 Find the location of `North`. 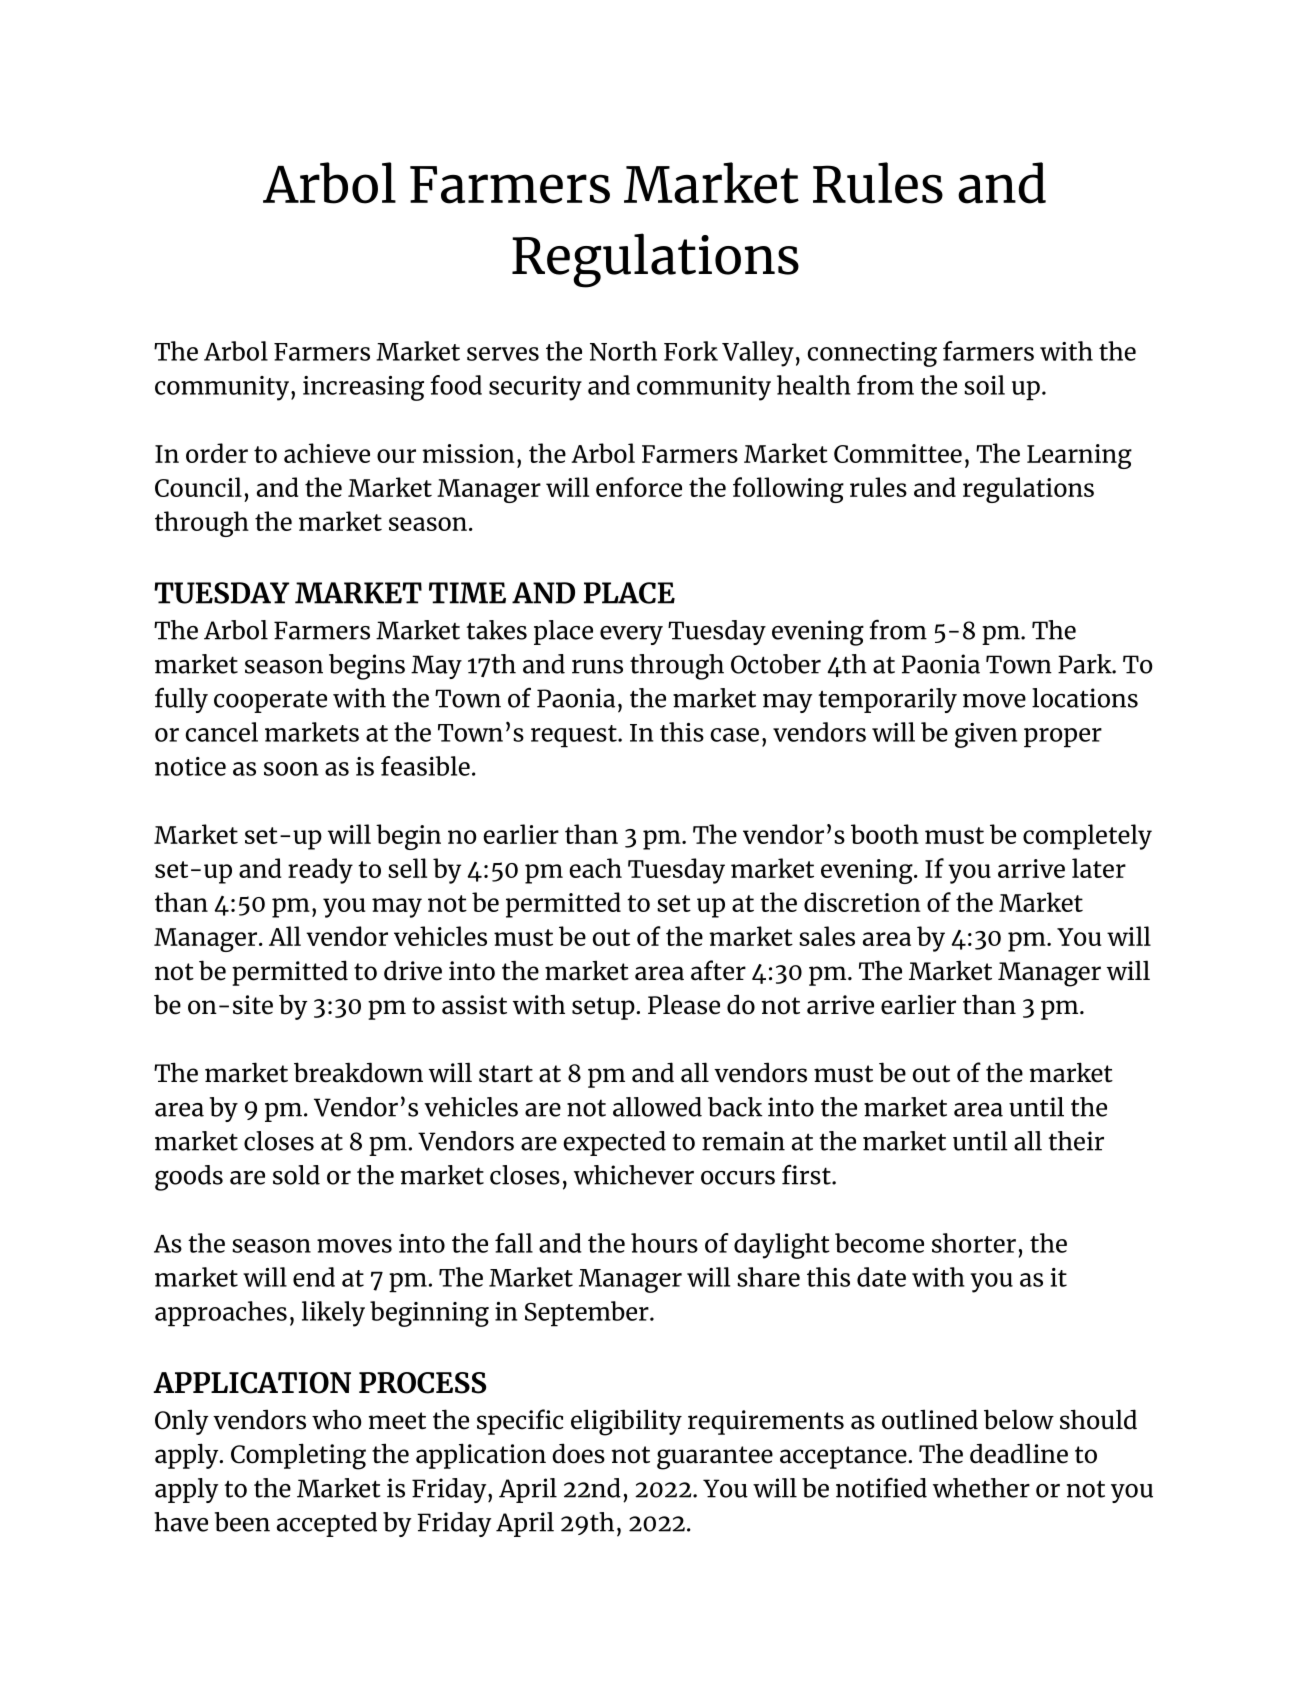

North is located at coordinates (623, 351).
